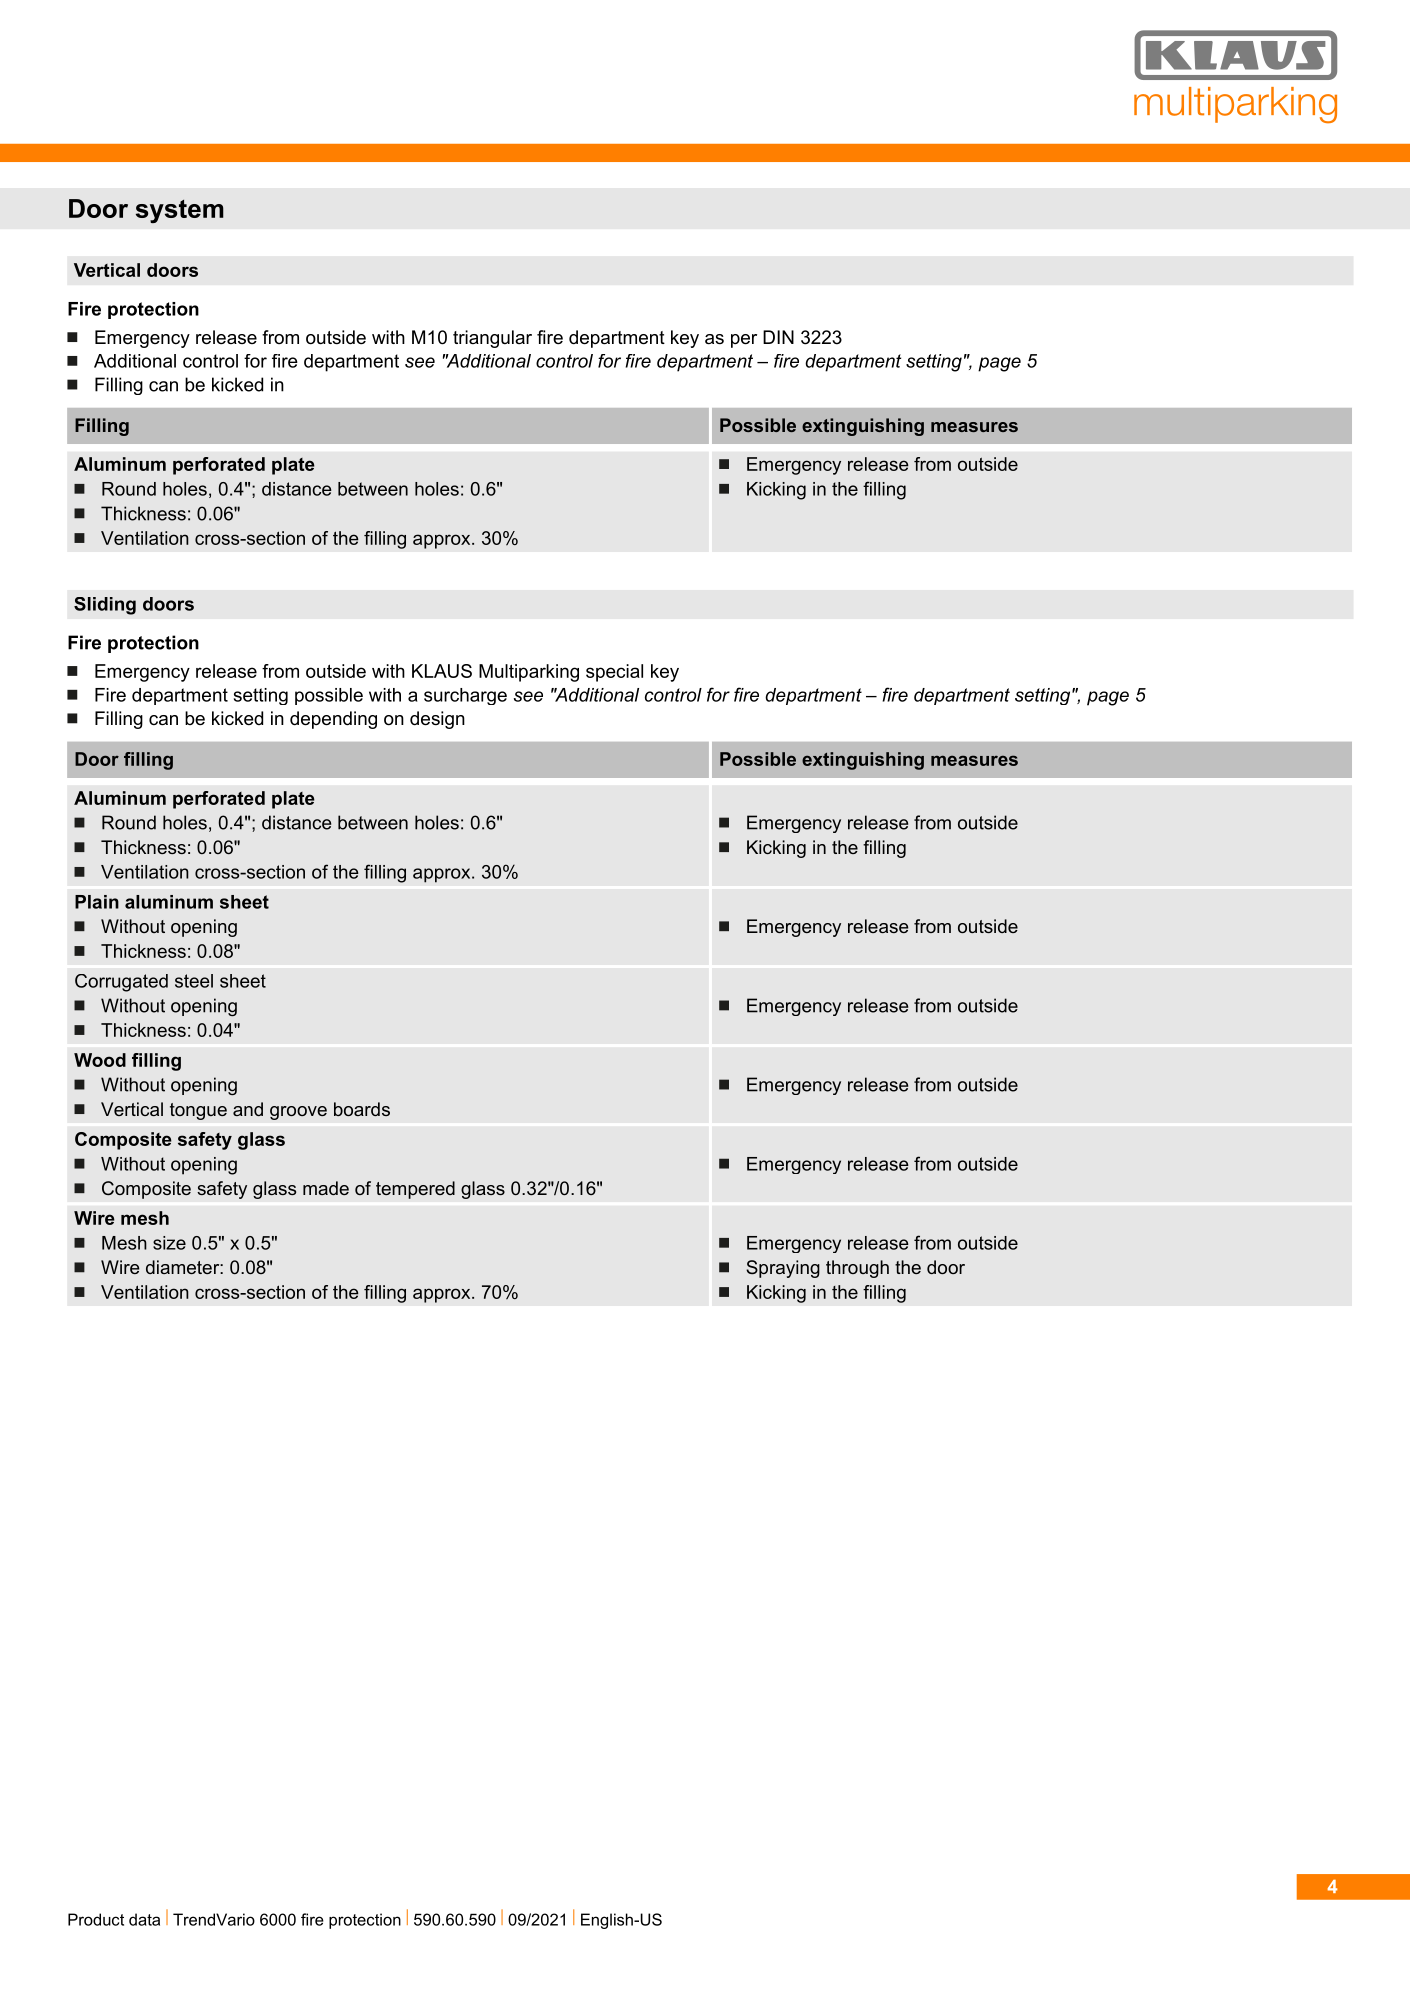 The image size is (1410, 1994). I want to click on Product, so click(96, 1919).
